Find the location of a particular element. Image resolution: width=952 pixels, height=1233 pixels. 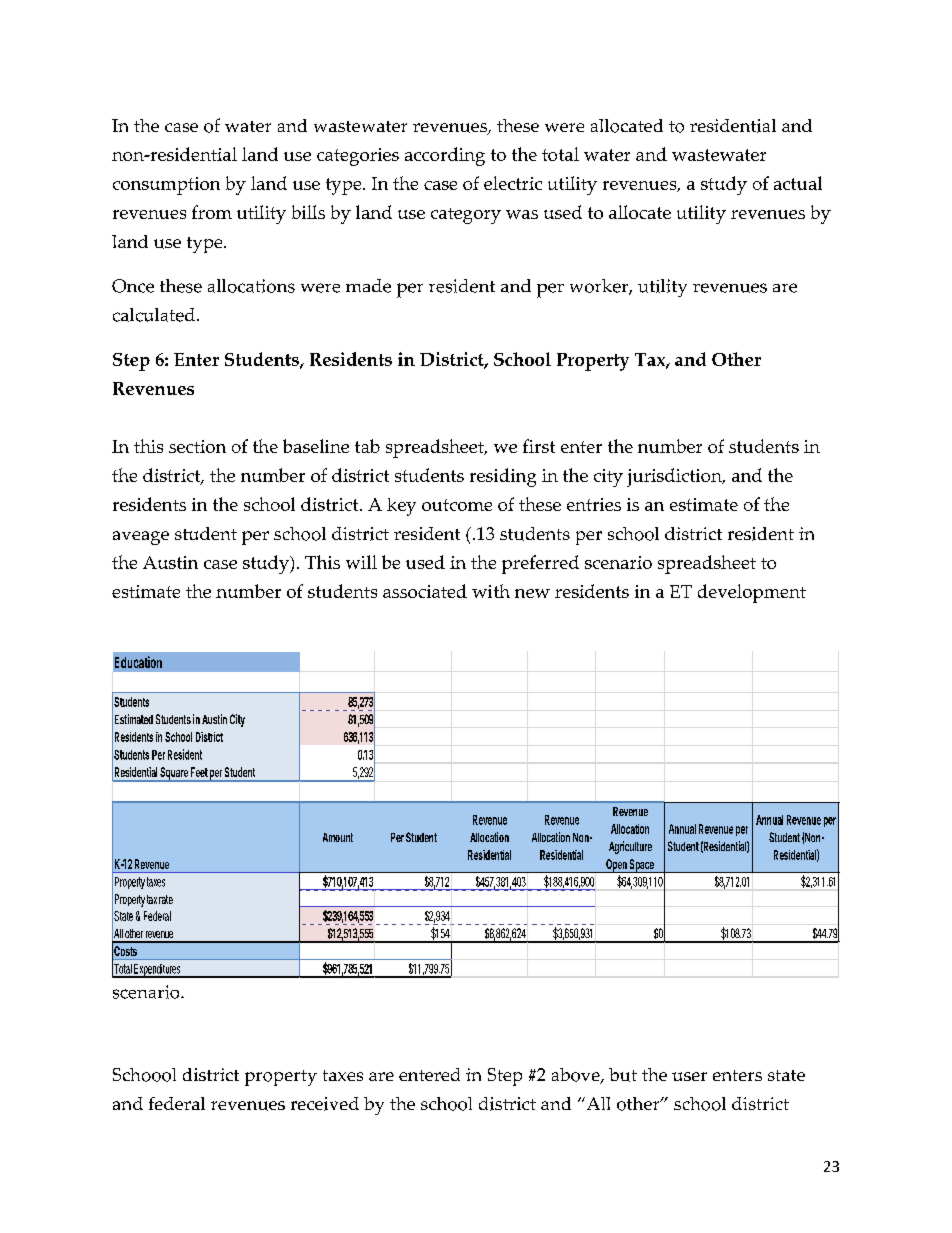

with is located at coordinates (491, 591).
